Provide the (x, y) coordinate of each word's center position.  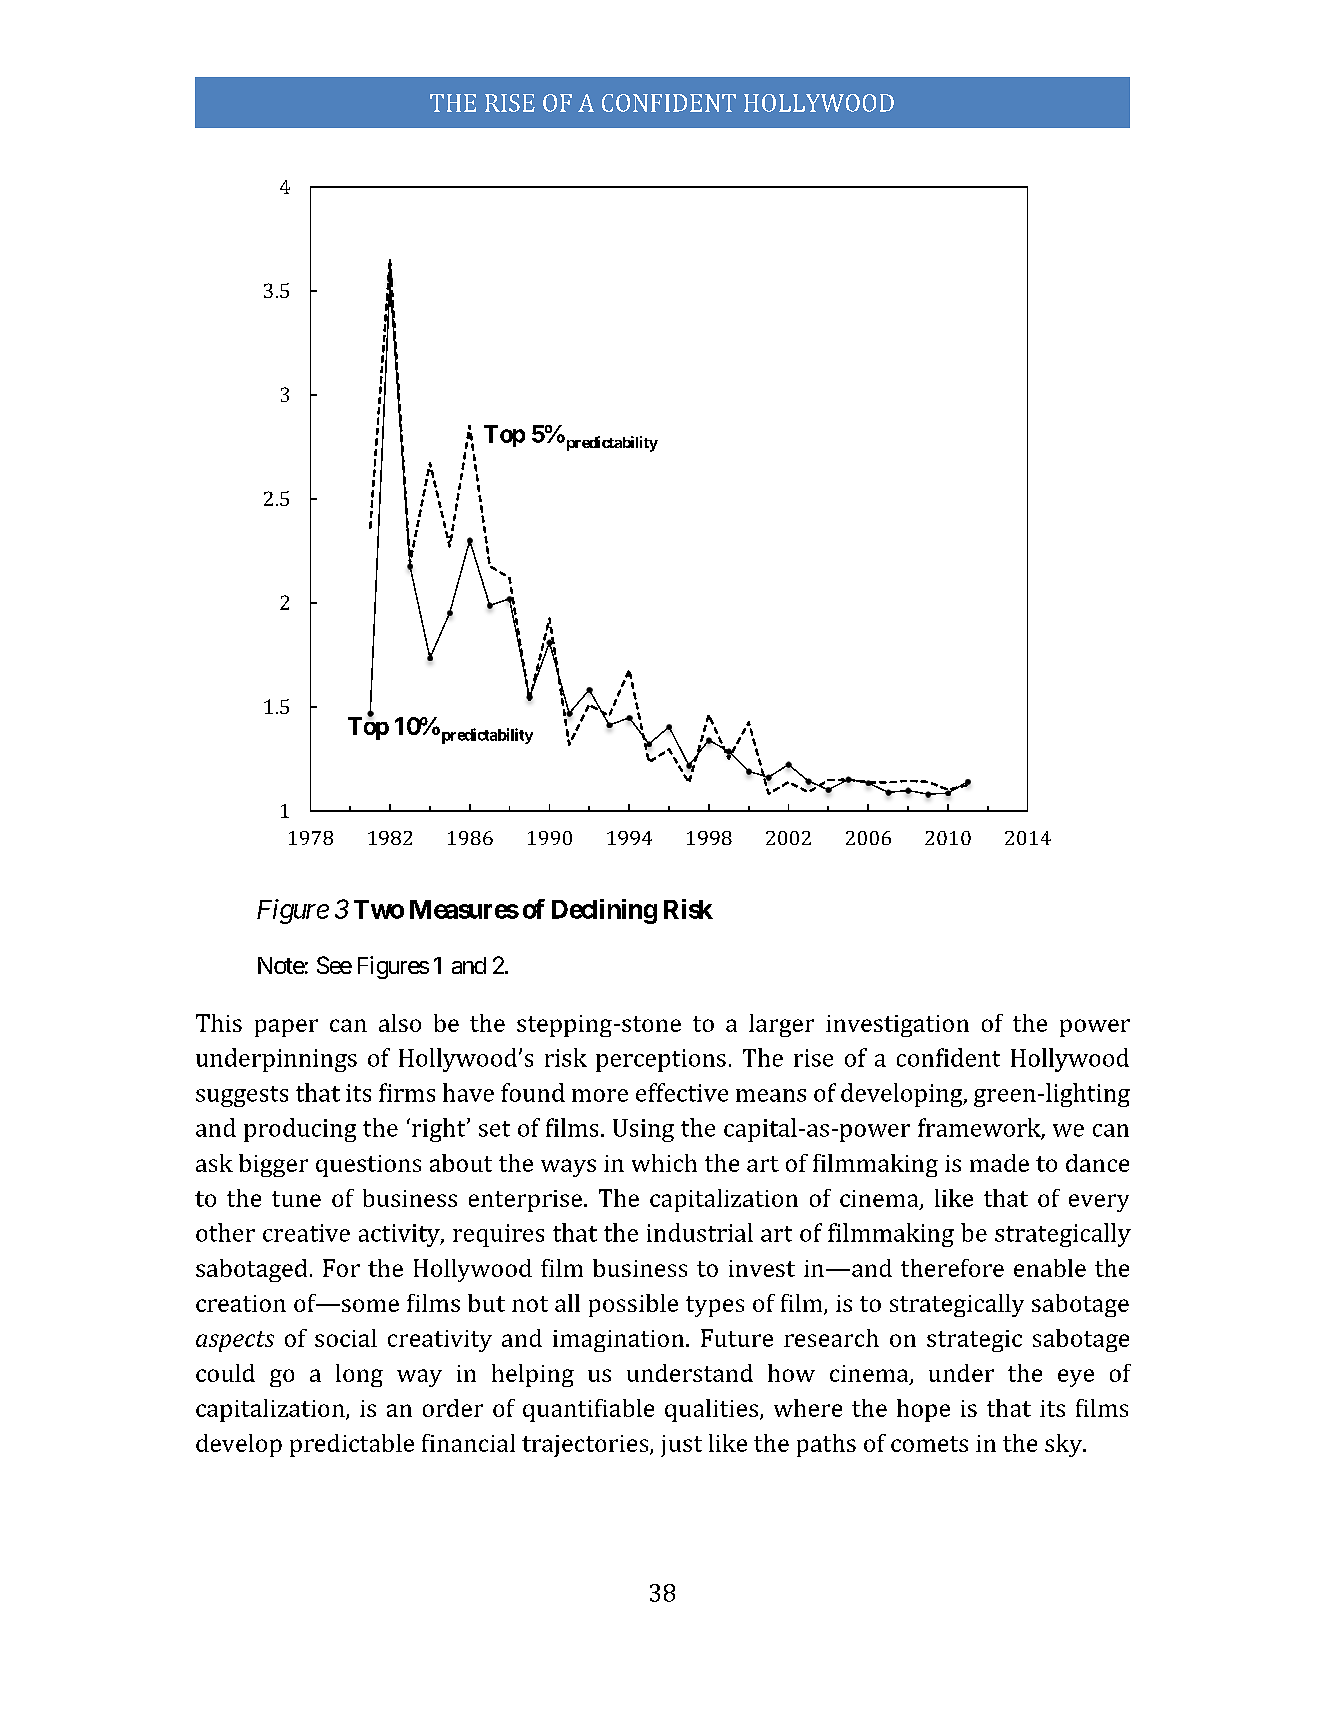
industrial (700, 1232)
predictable (352, 1445)
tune (296, 1199)
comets (929, 1444)
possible (633, 1305)
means (771, 1095)
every (1099, 1203)
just (681, 1446)
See (334, 965)
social (346, 1338)
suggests (242, 1096)
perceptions (661, 1060)
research (831, 1338)
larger (781, 1025)
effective (682, 1092)
